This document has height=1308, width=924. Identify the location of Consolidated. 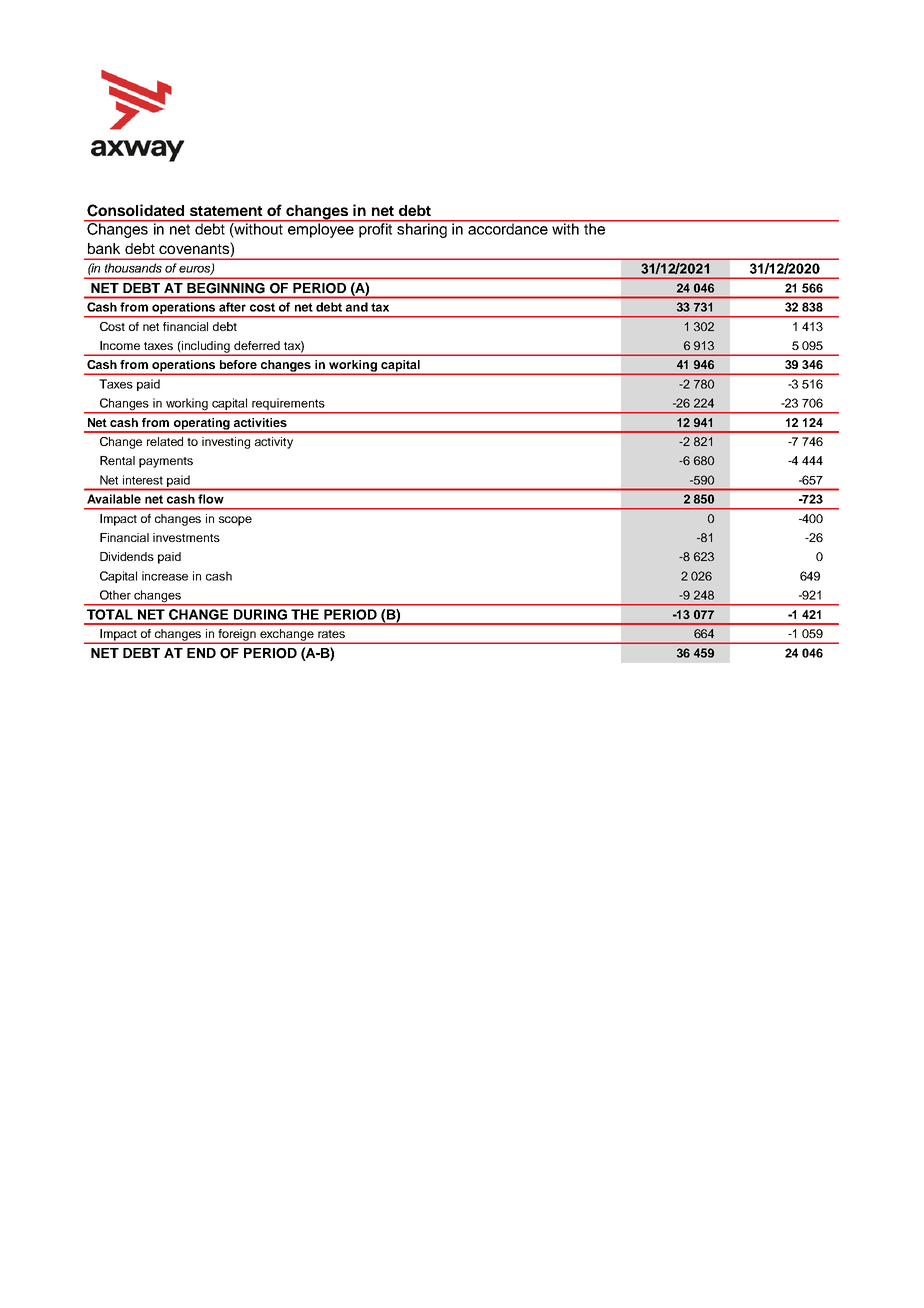
(135, 210).
